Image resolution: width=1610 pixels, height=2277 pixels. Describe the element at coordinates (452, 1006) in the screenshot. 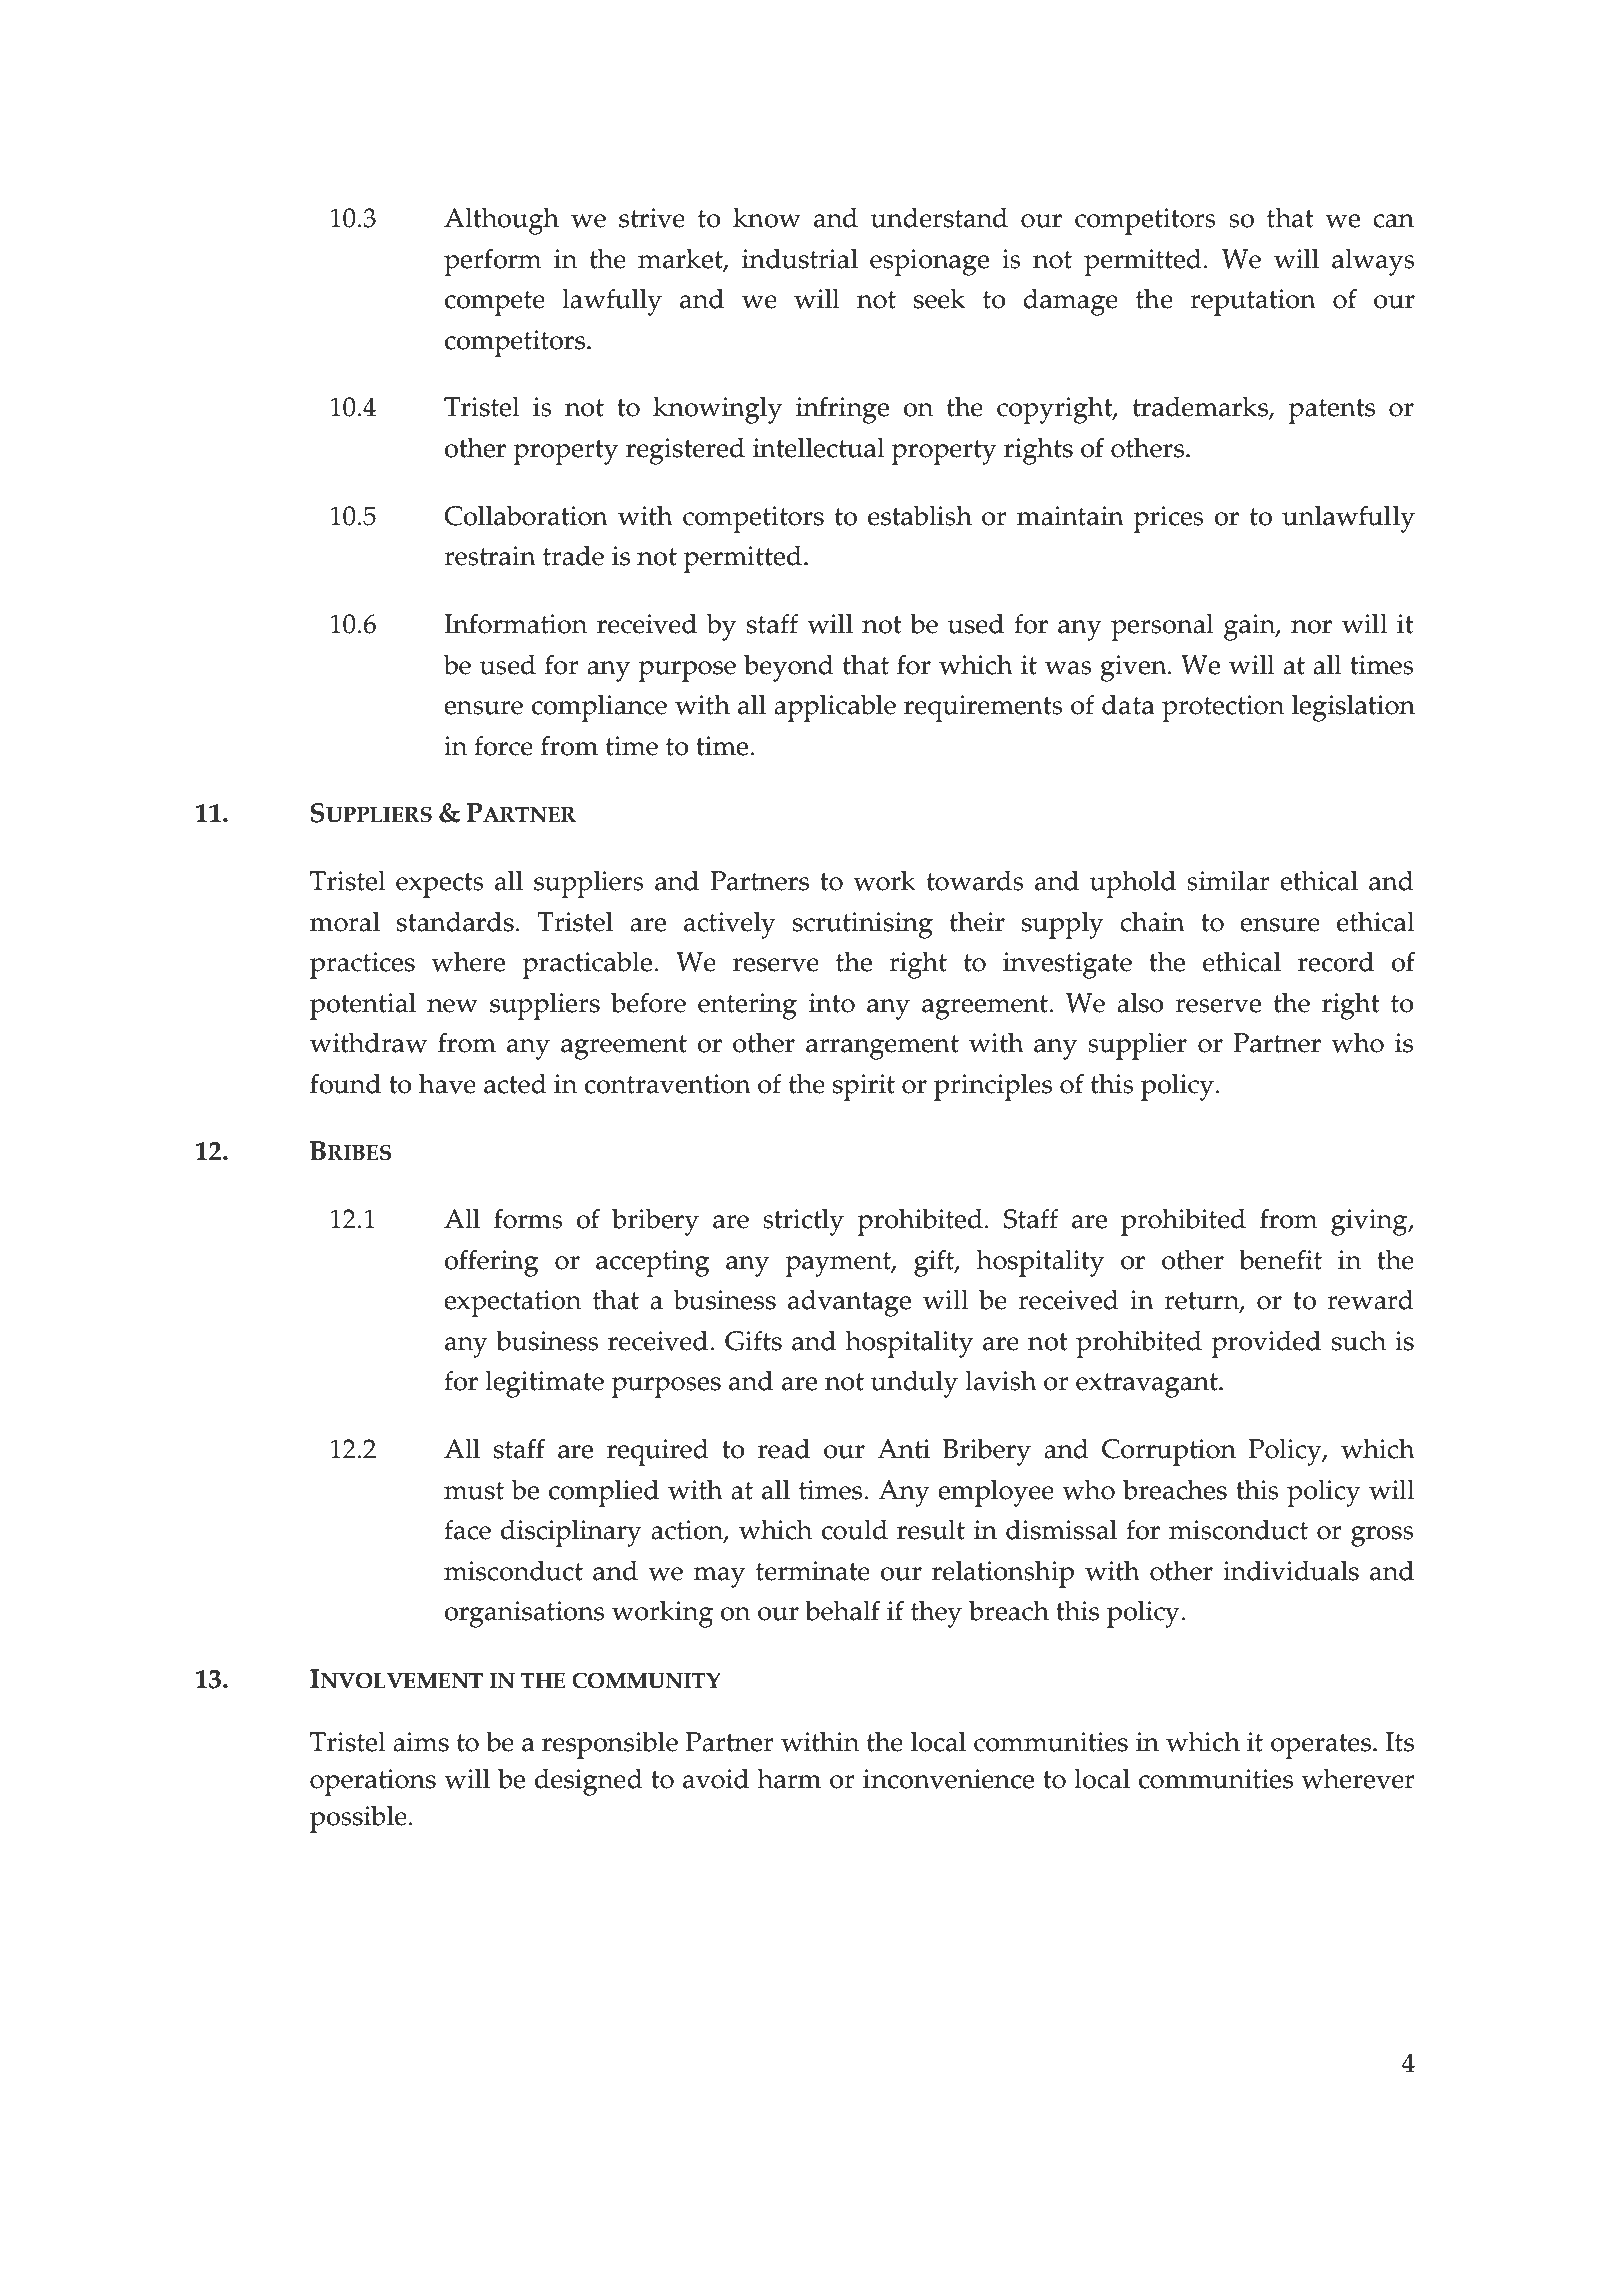

I see `new` at that location.
